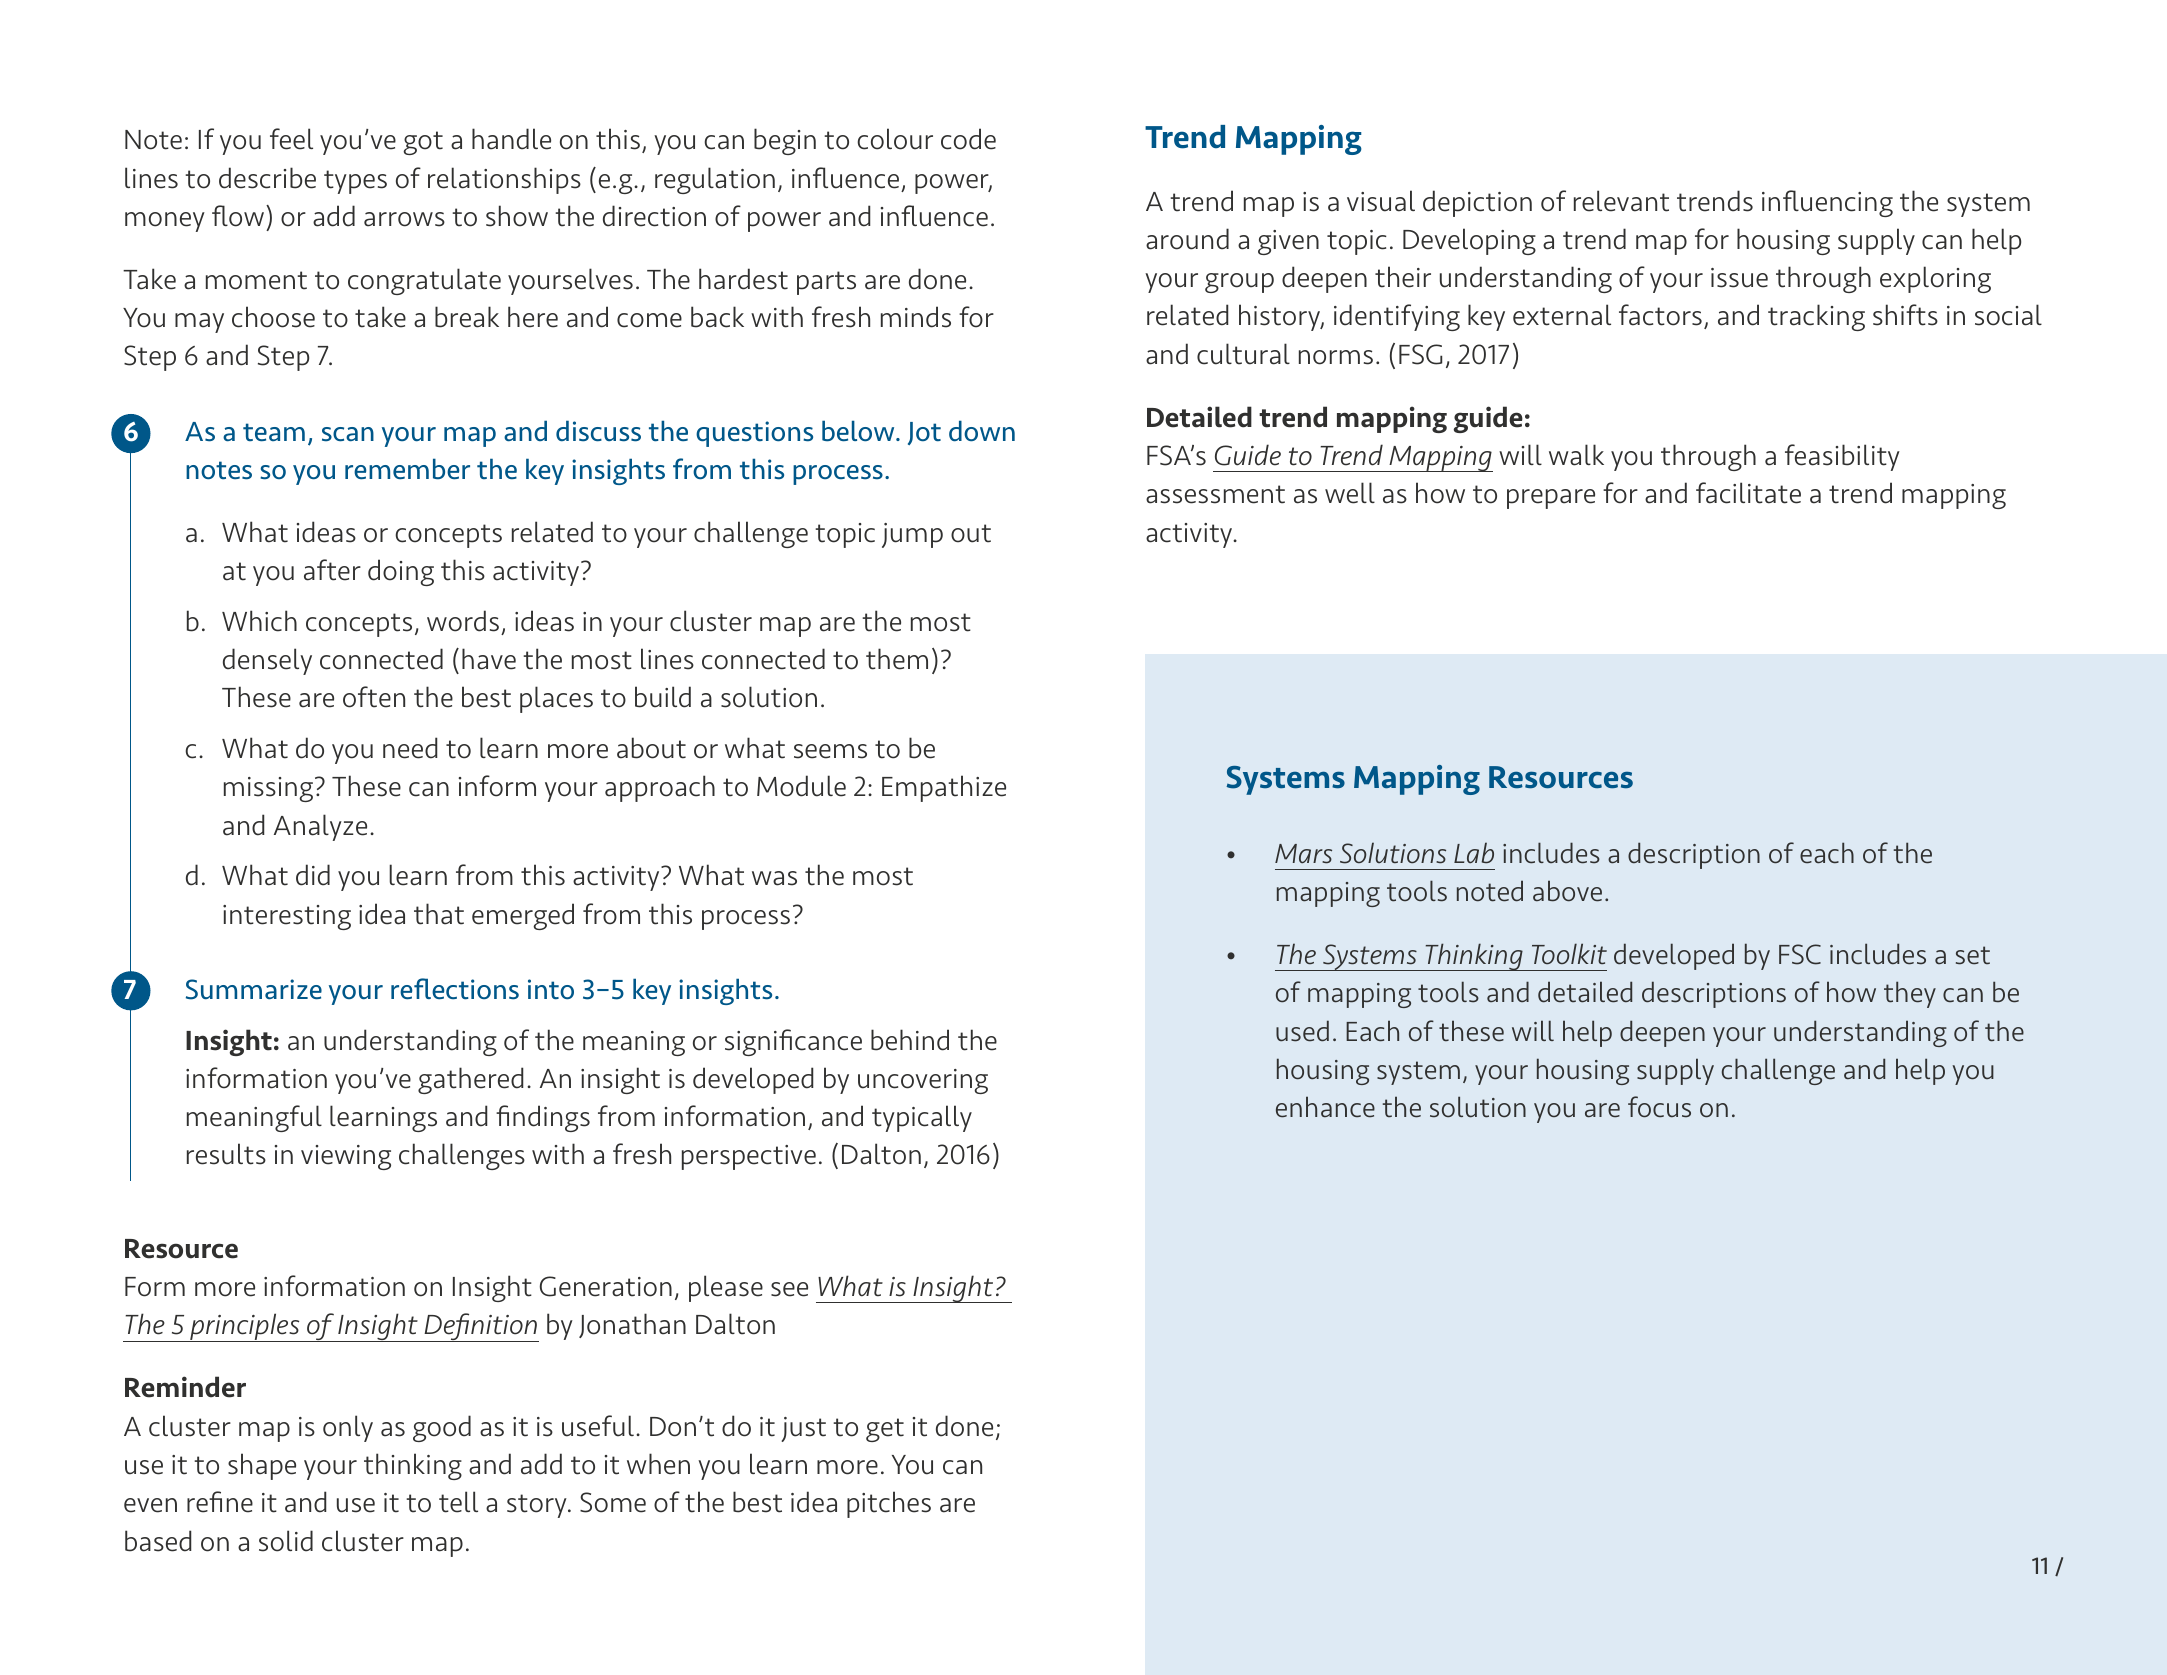 The image size is (2167, 1675). What do you see at coordinates (1827, 203) in the image?
I see `influencing` at bounding box center [1827, 203].
